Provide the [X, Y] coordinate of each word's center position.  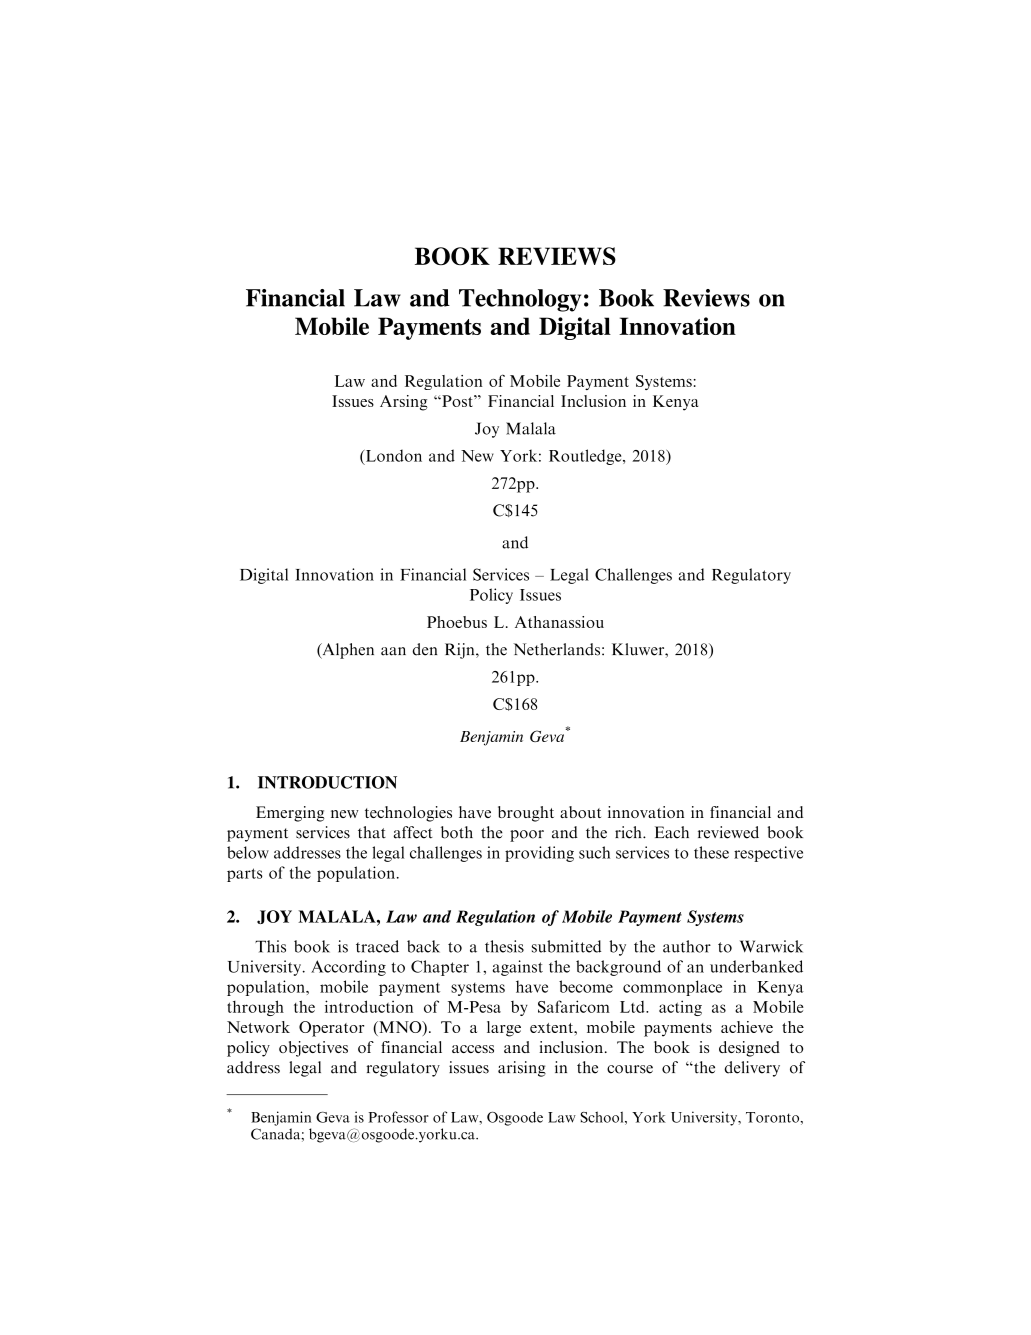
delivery [752, 1069]
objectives [313, 1049]
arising [522, 1069]
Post [457, 401]
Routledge [586, 457]
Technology [520, 300]
